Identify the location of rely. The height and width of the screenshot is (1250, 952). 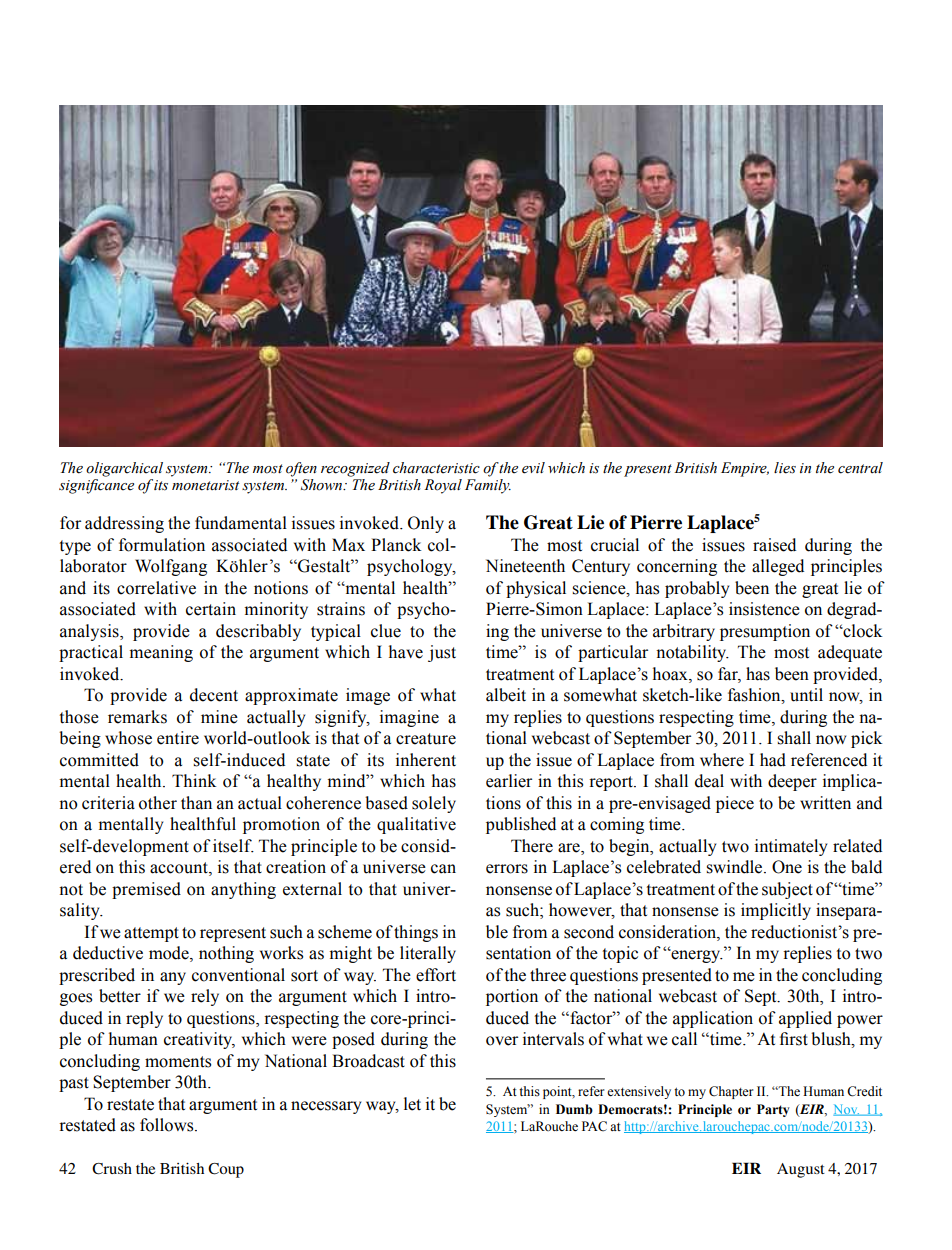
(205, 997).
